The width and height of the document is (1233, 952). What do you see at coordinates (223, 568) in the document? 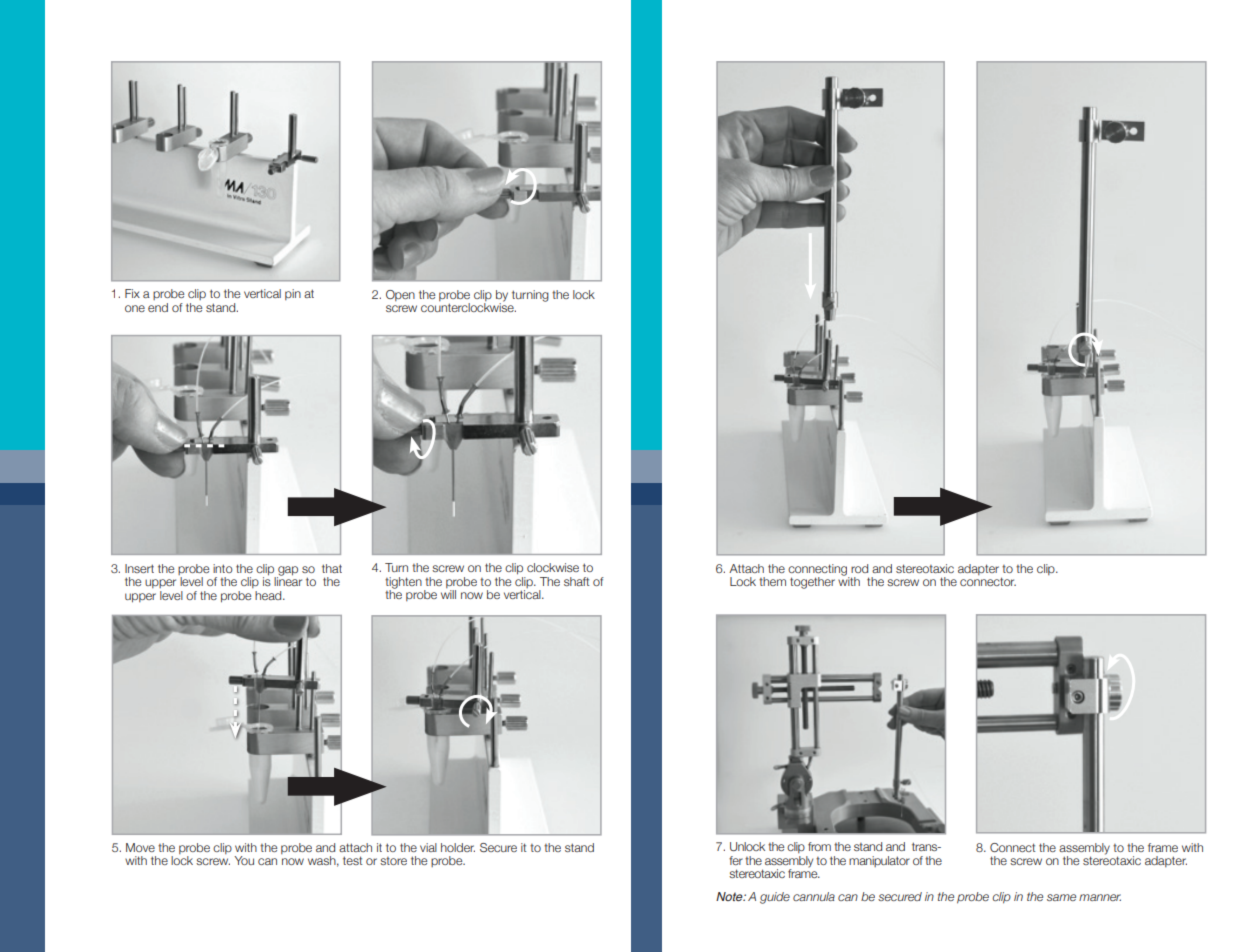
I see `into` at bounding box center [223, 568].
